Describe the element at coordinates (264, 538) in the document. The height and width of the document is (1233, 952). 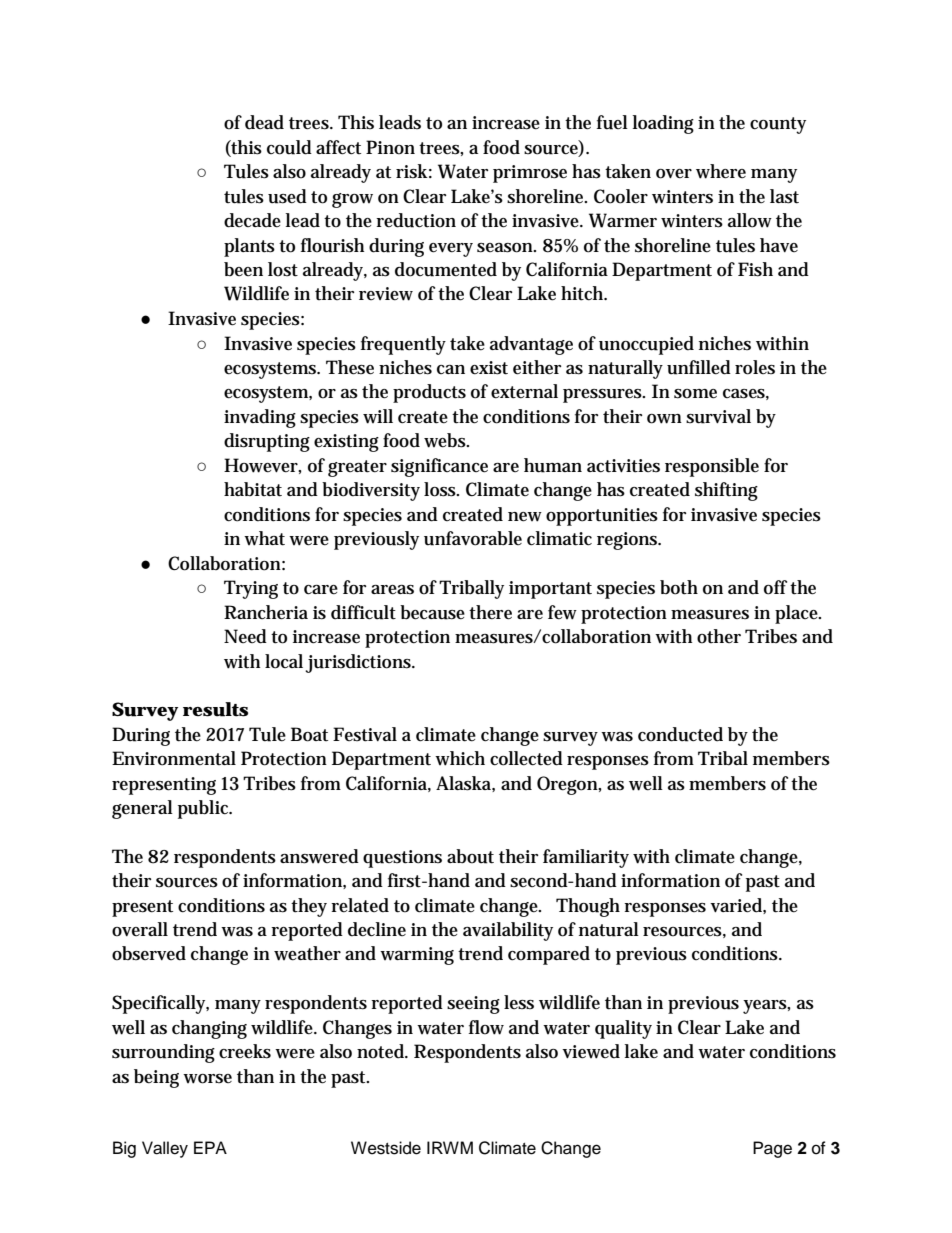
I see `what` at that location.
